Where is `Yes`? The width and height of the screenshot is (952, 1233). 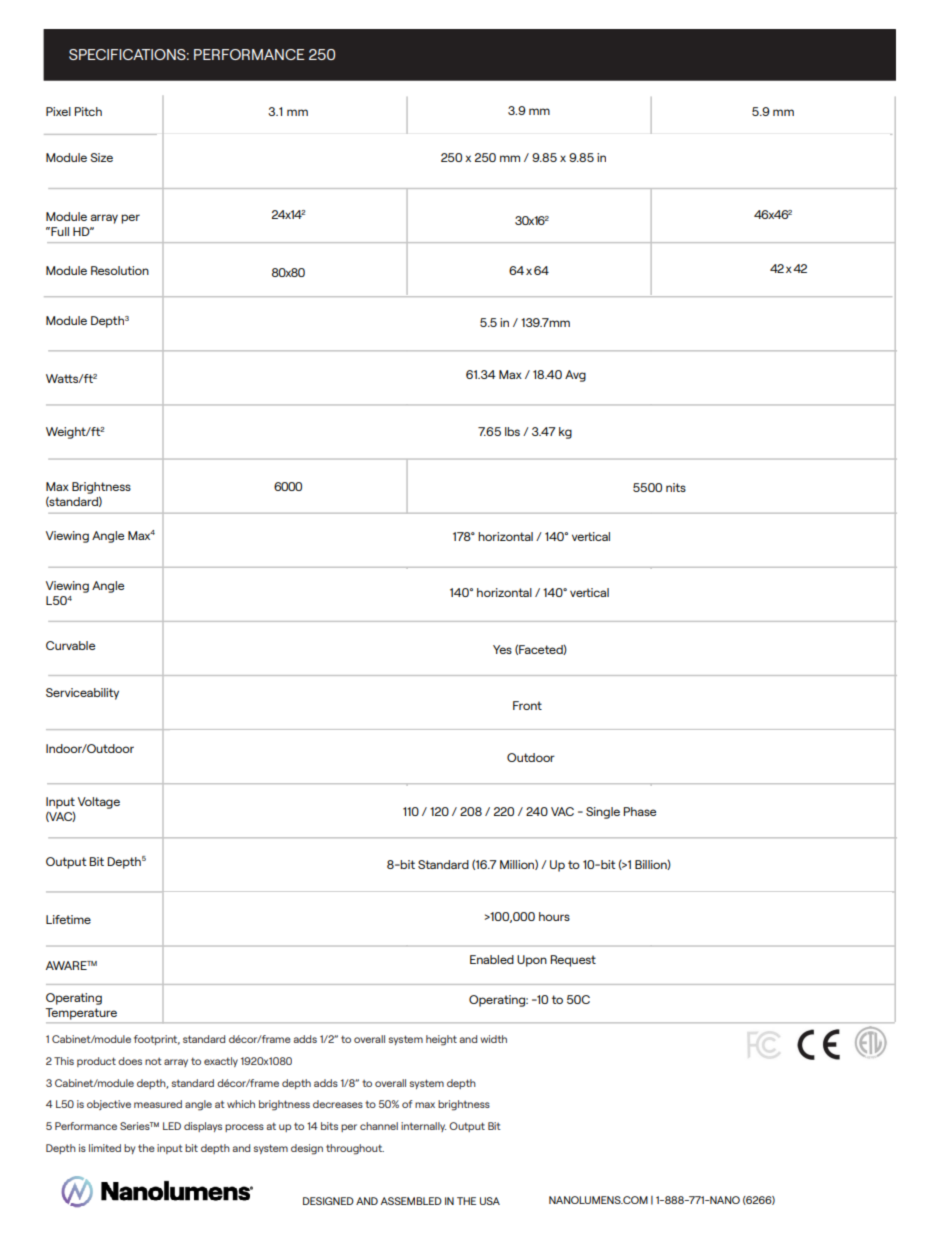
Yes is located at coordinates (502, 649).
